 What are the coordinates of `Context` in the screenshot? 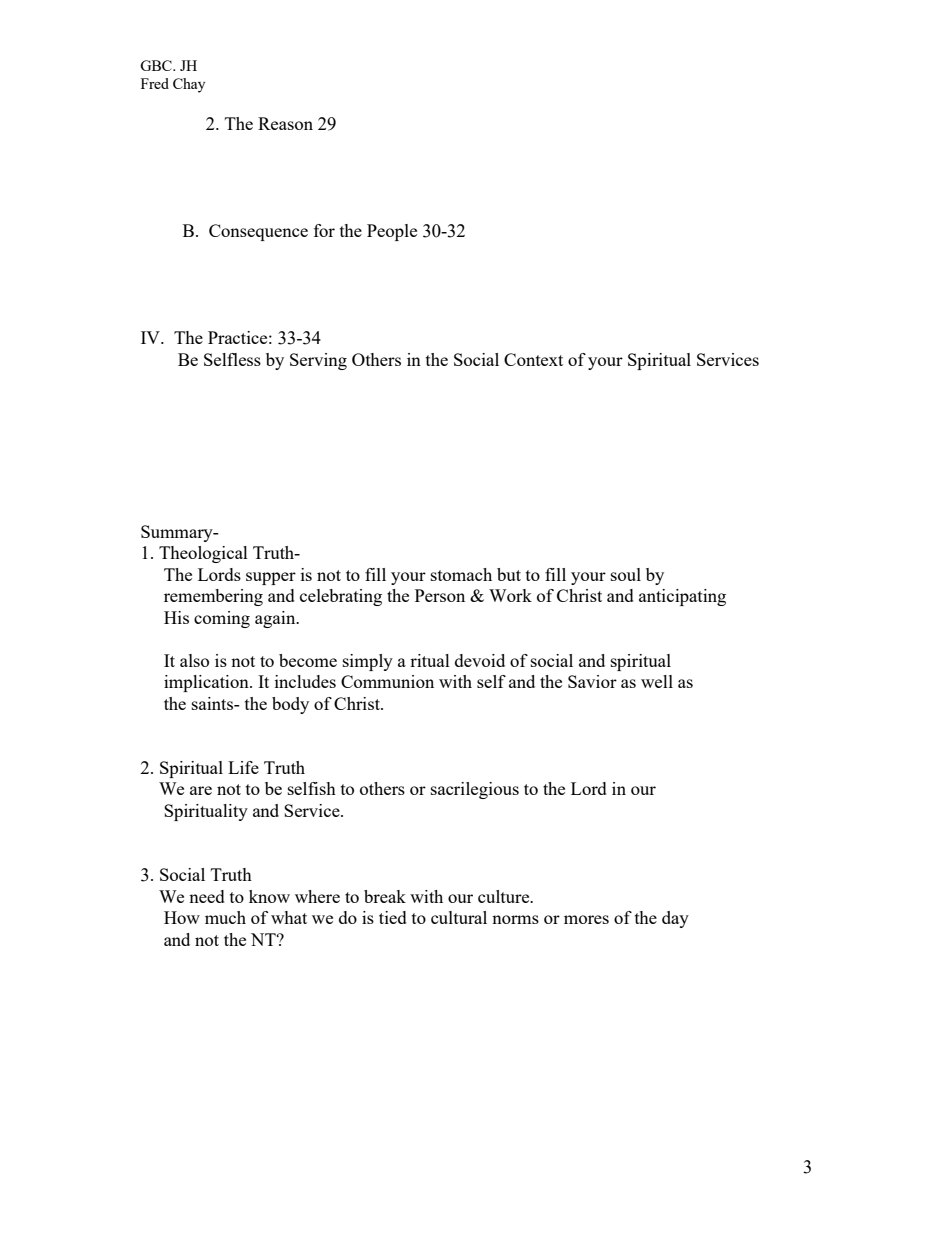 It's located at (533, 359).
